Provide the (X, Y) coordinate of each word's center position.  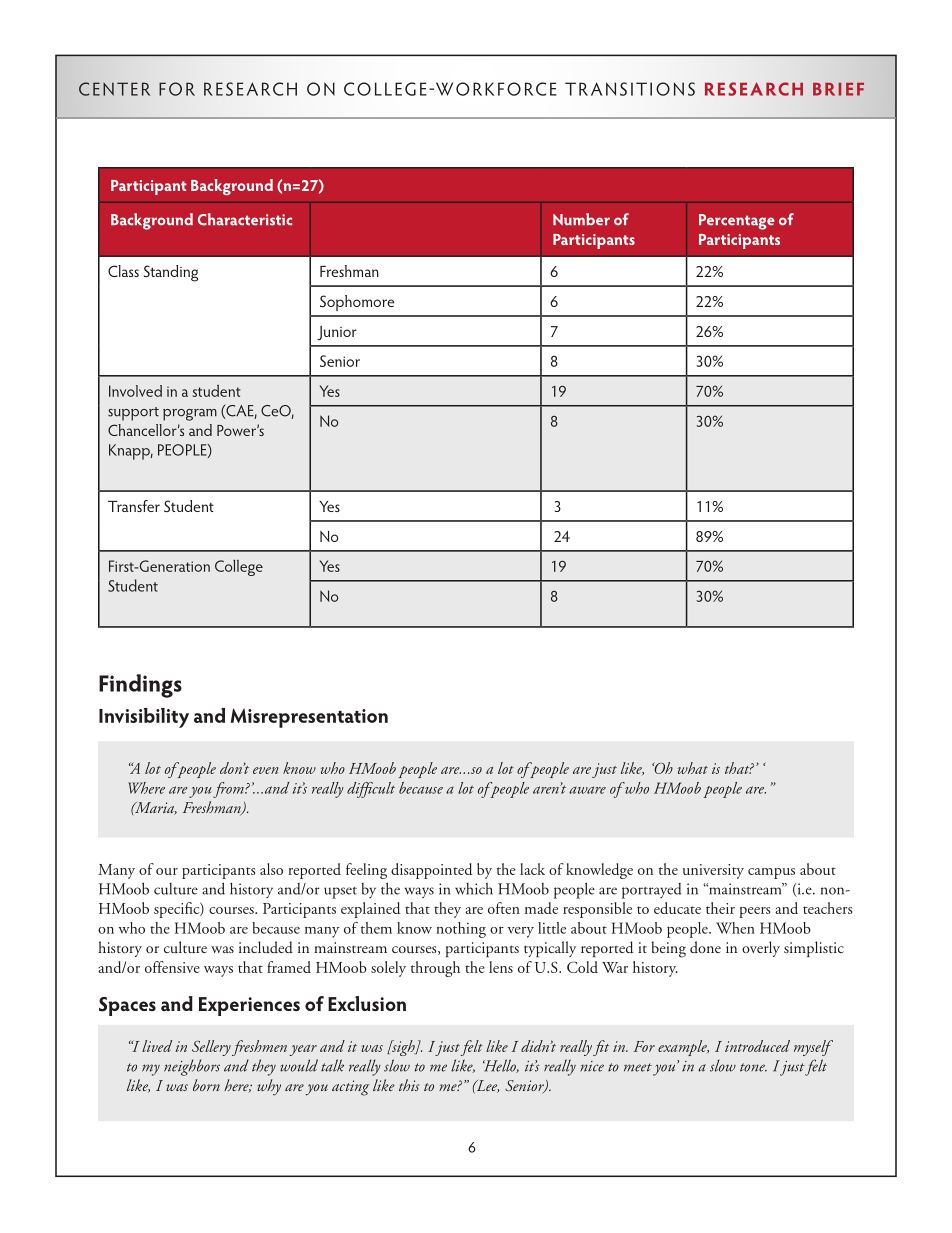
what (693, 768)
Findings (140, 686)
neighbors (192, 1067)
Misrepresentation (309, 718)
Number (581, 219)
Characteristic (245, 219)
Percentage (737, 222)
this (409, 1085)
